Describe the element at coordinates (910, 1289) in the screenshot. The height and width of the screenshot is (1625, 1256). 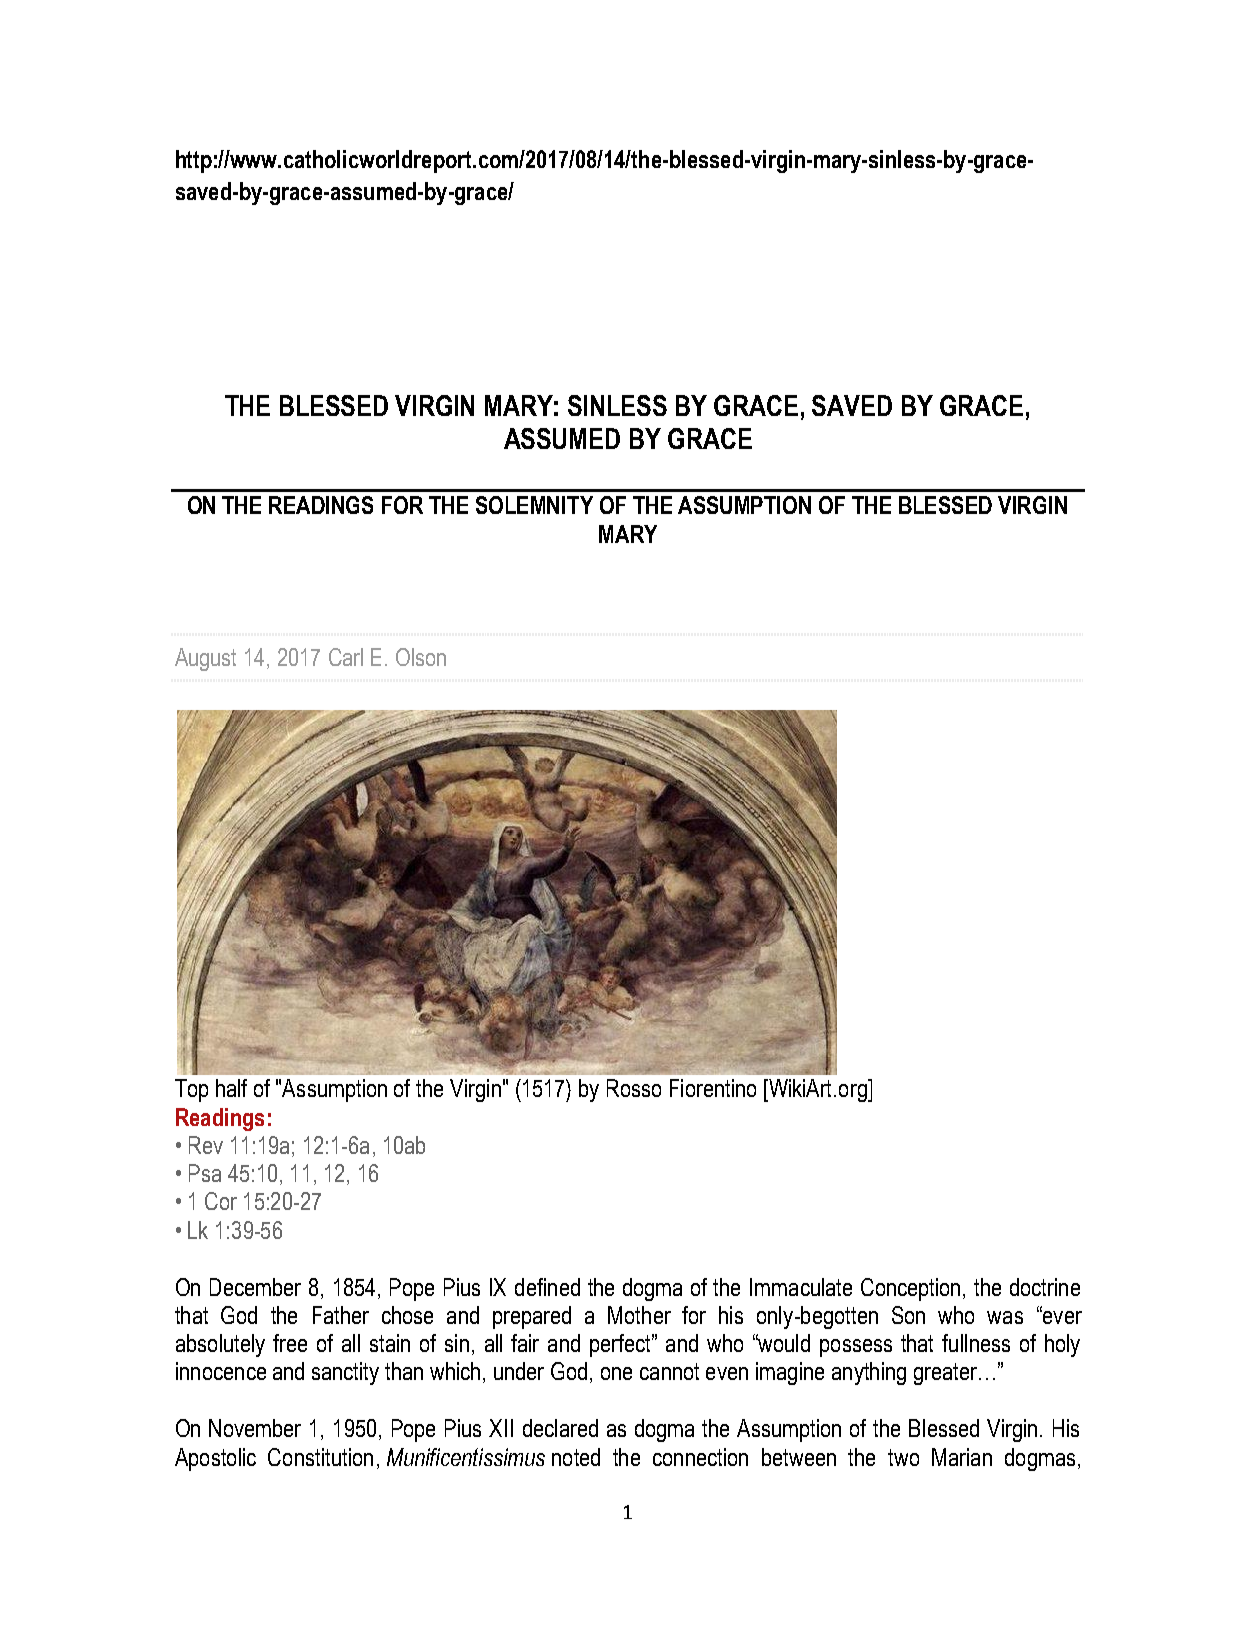
I see `Conception` at that location.
